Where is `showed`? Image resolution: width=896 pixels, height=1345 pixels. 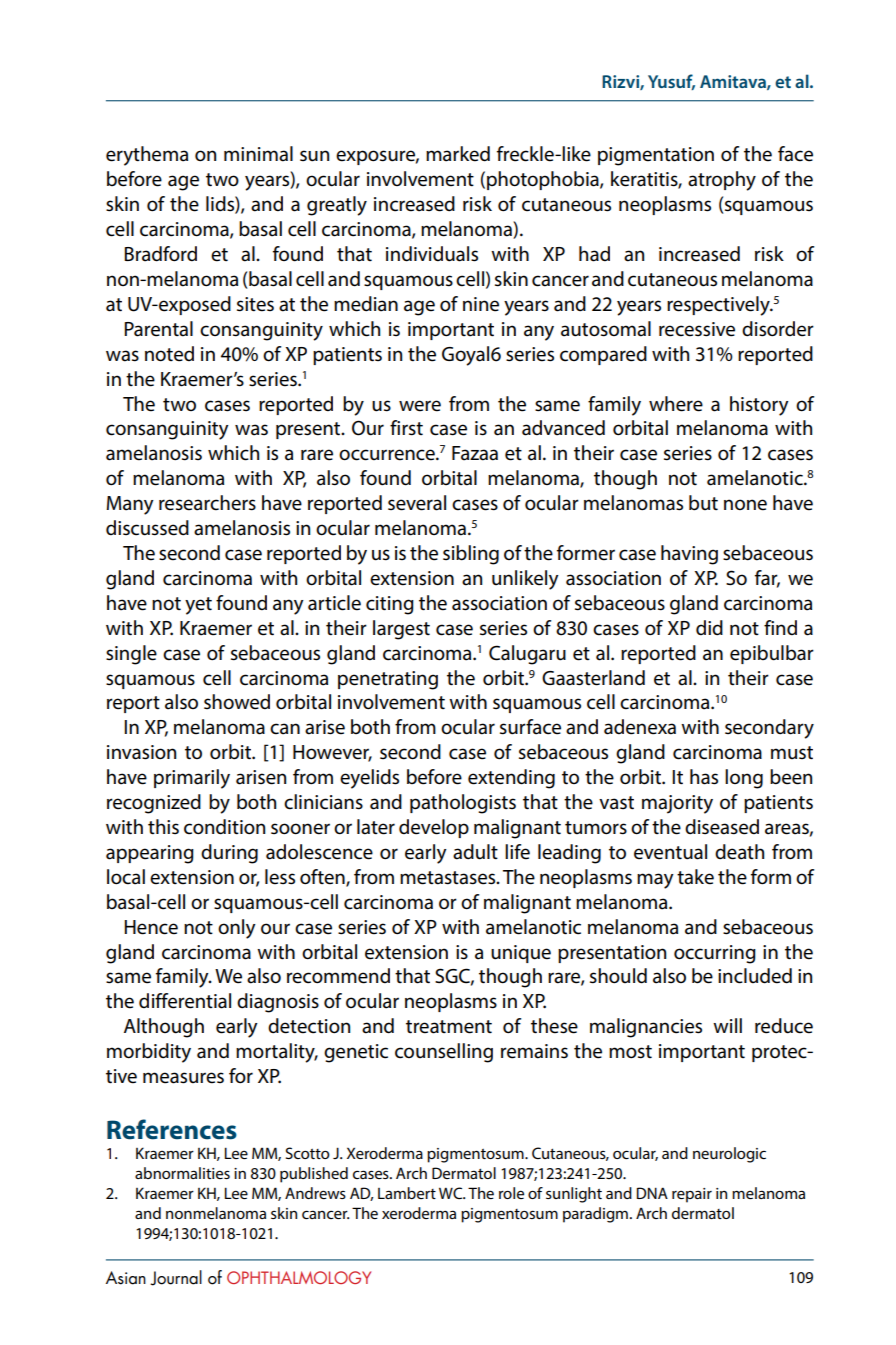
showed is located at coordinates (237, 702).
